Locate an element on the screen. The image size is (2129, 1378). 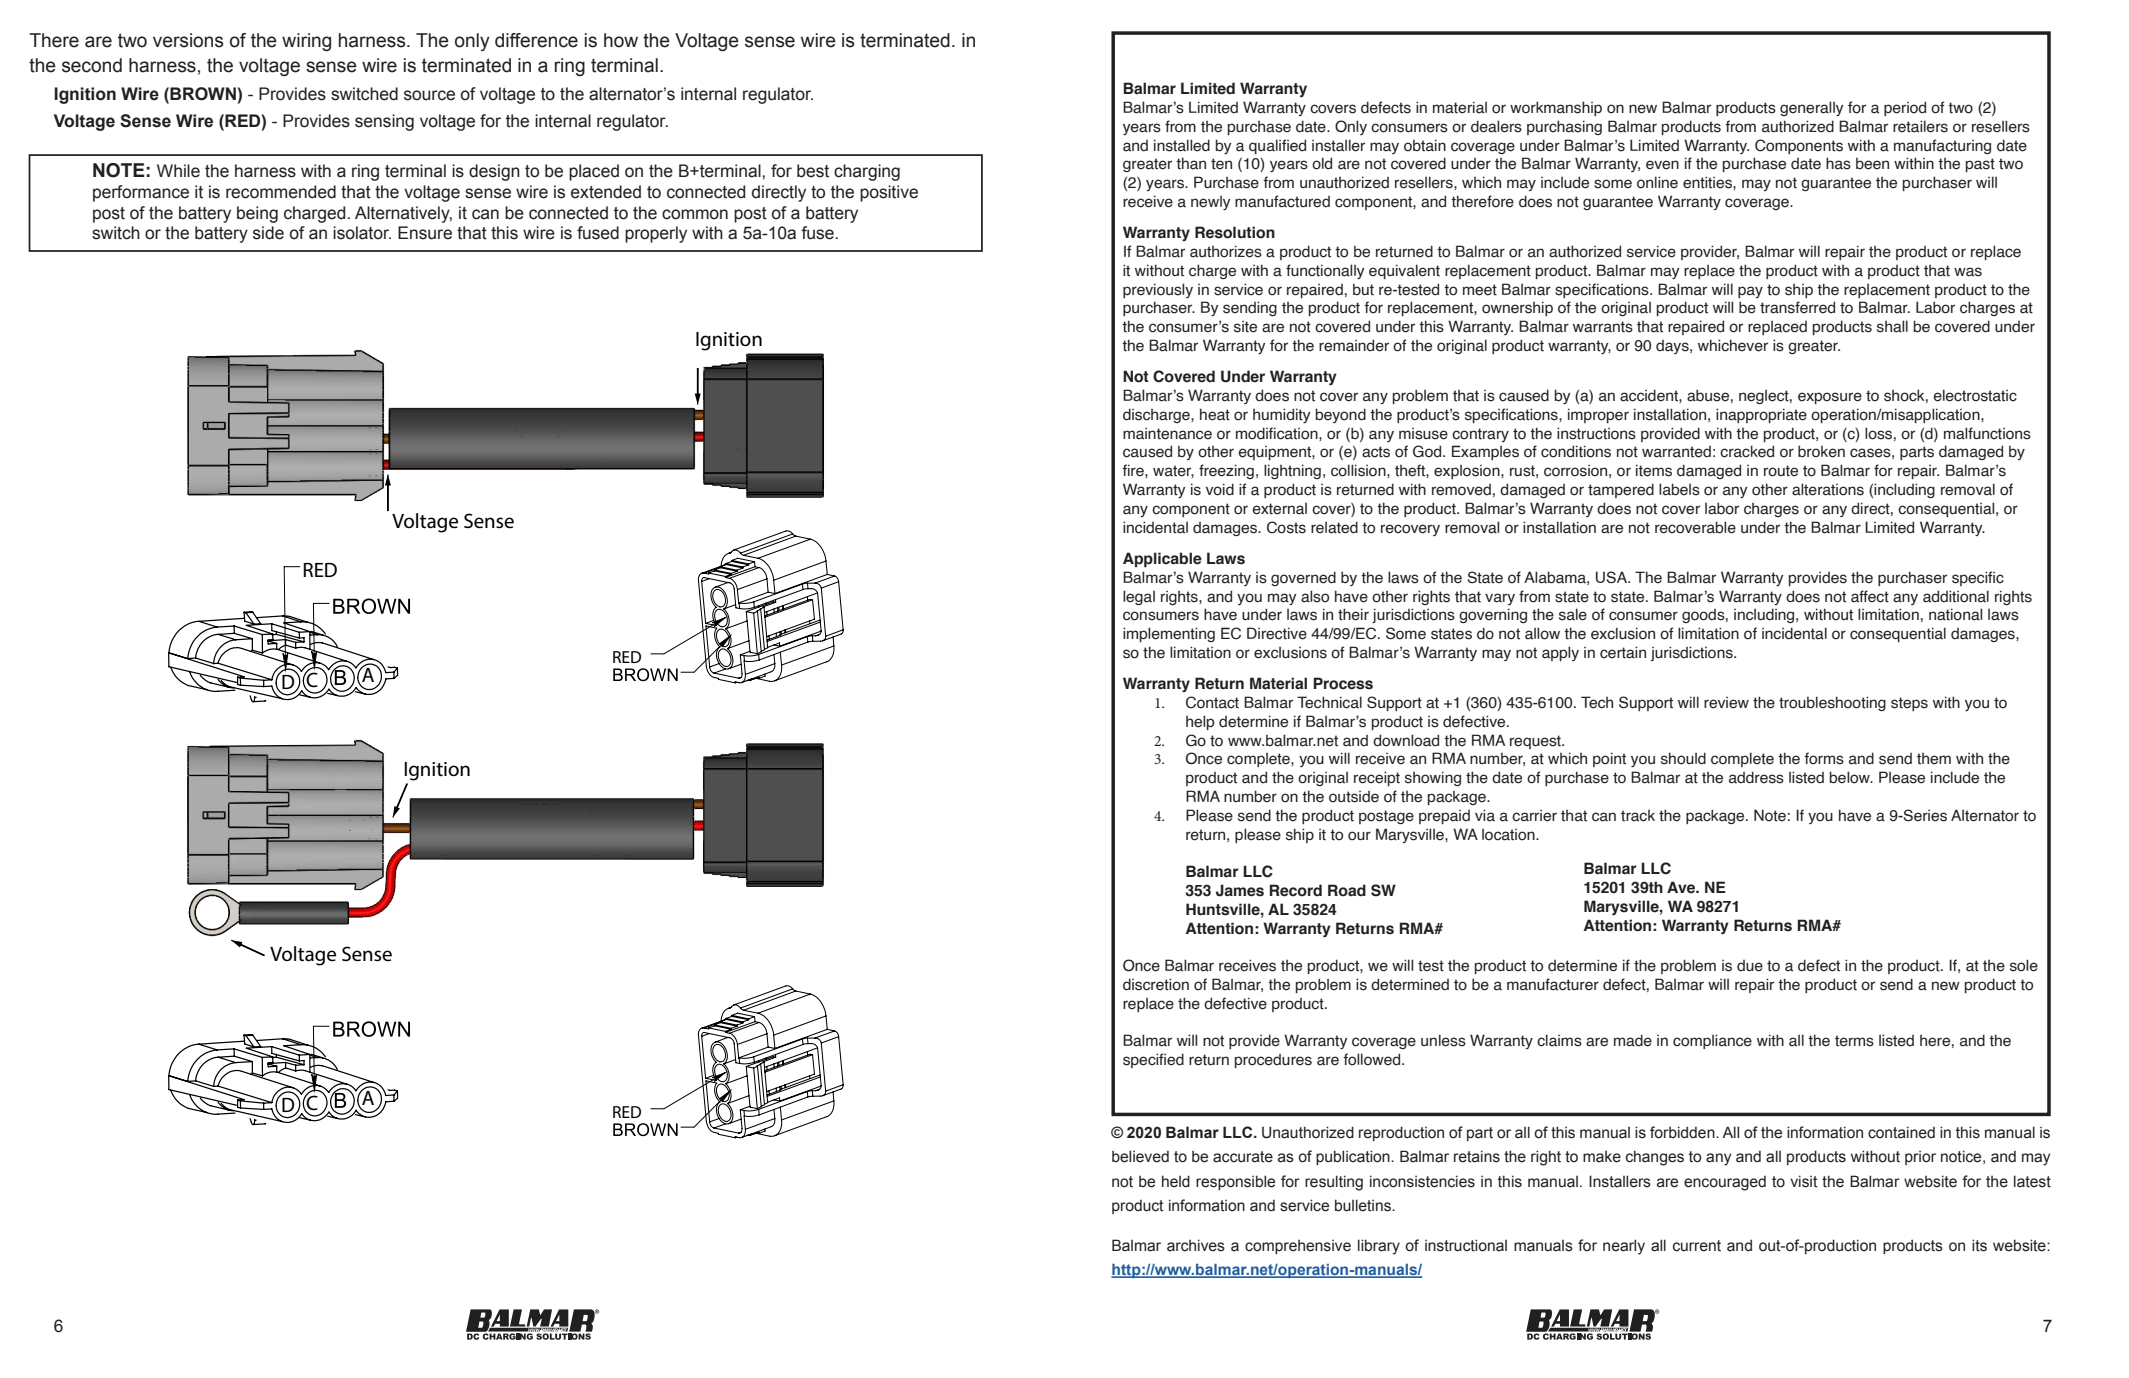
track is located at coordinates (1638, 816).
